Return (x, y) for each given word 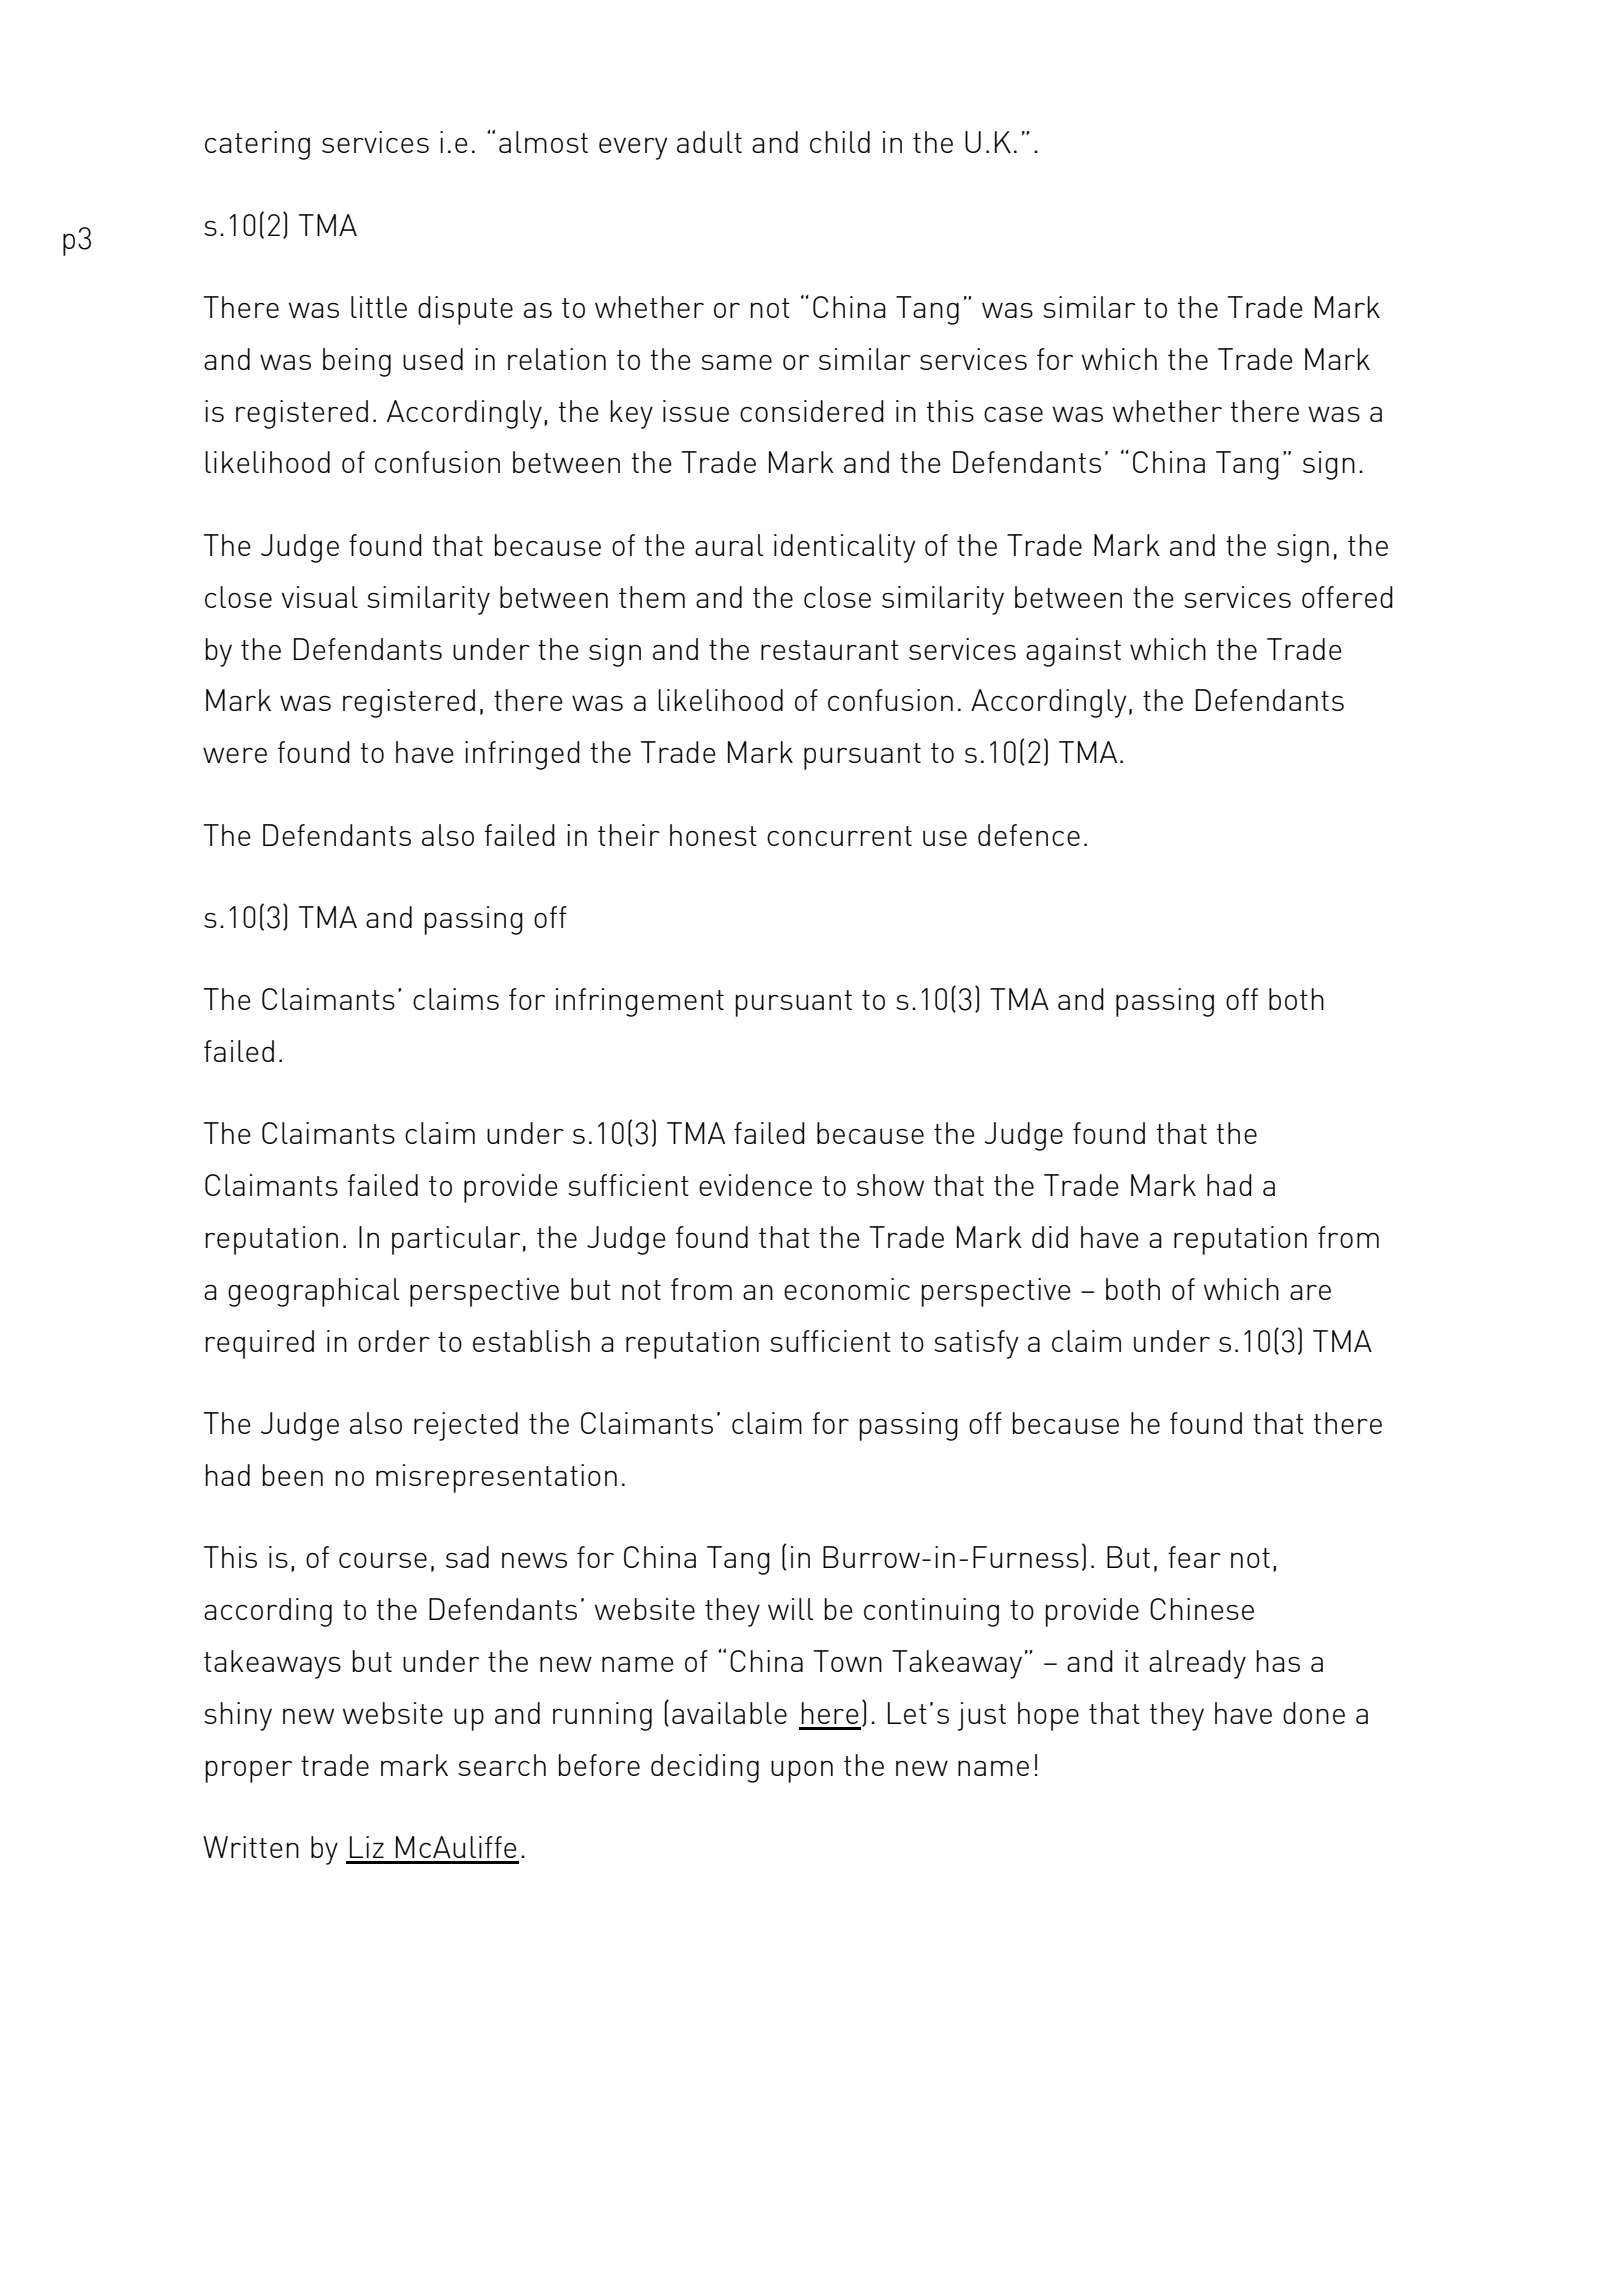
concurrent (839, 836)
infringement (640, 1002)
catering (257, 145)
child (840, 142)
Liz (367, 1847)
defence (1029, 835)
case (1013, 414)
